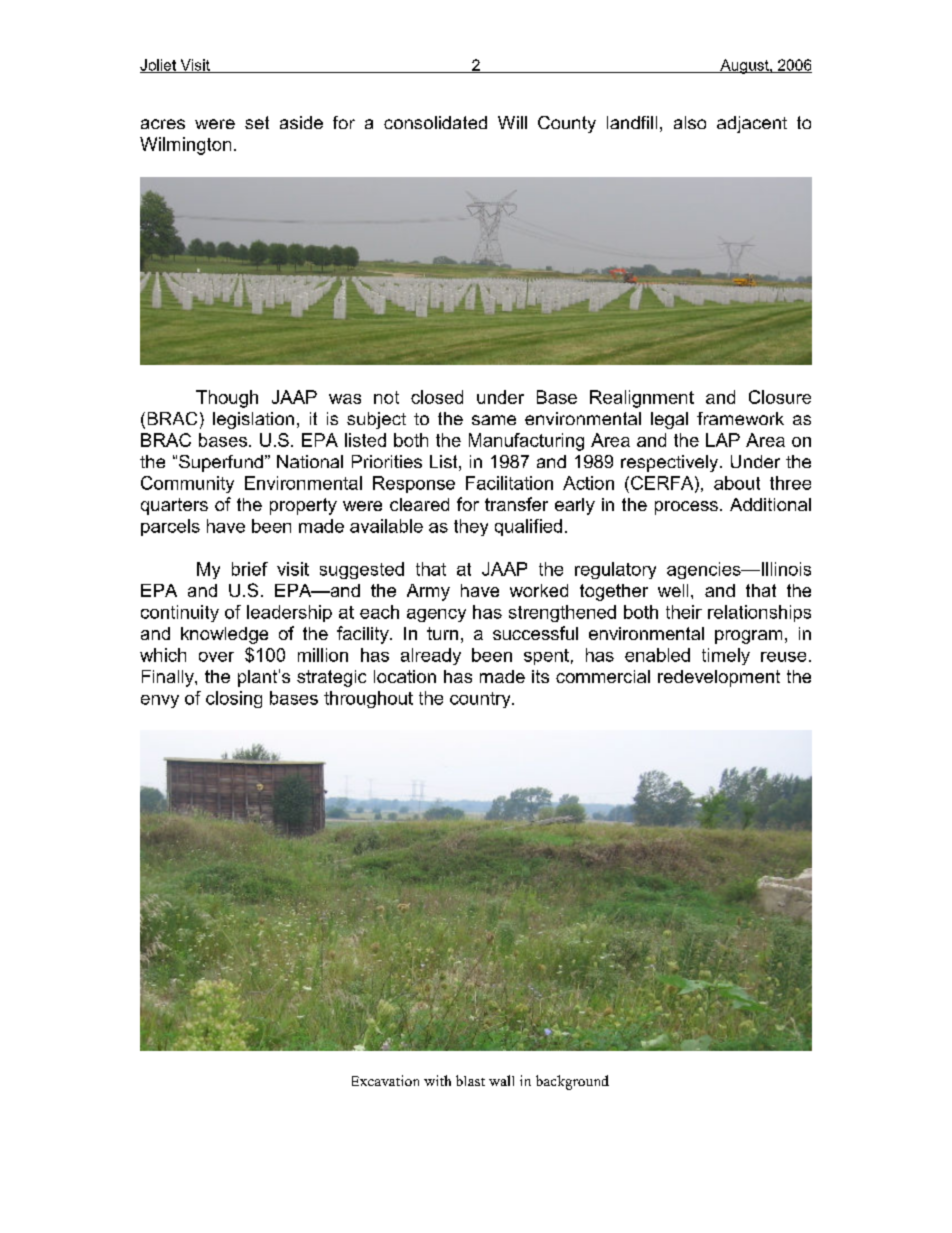 The image size is (952, 1233). What do you see at coordinates (719, 678) in the screenshot?
I see `redevelopment` at bounding box center [719, 678].
